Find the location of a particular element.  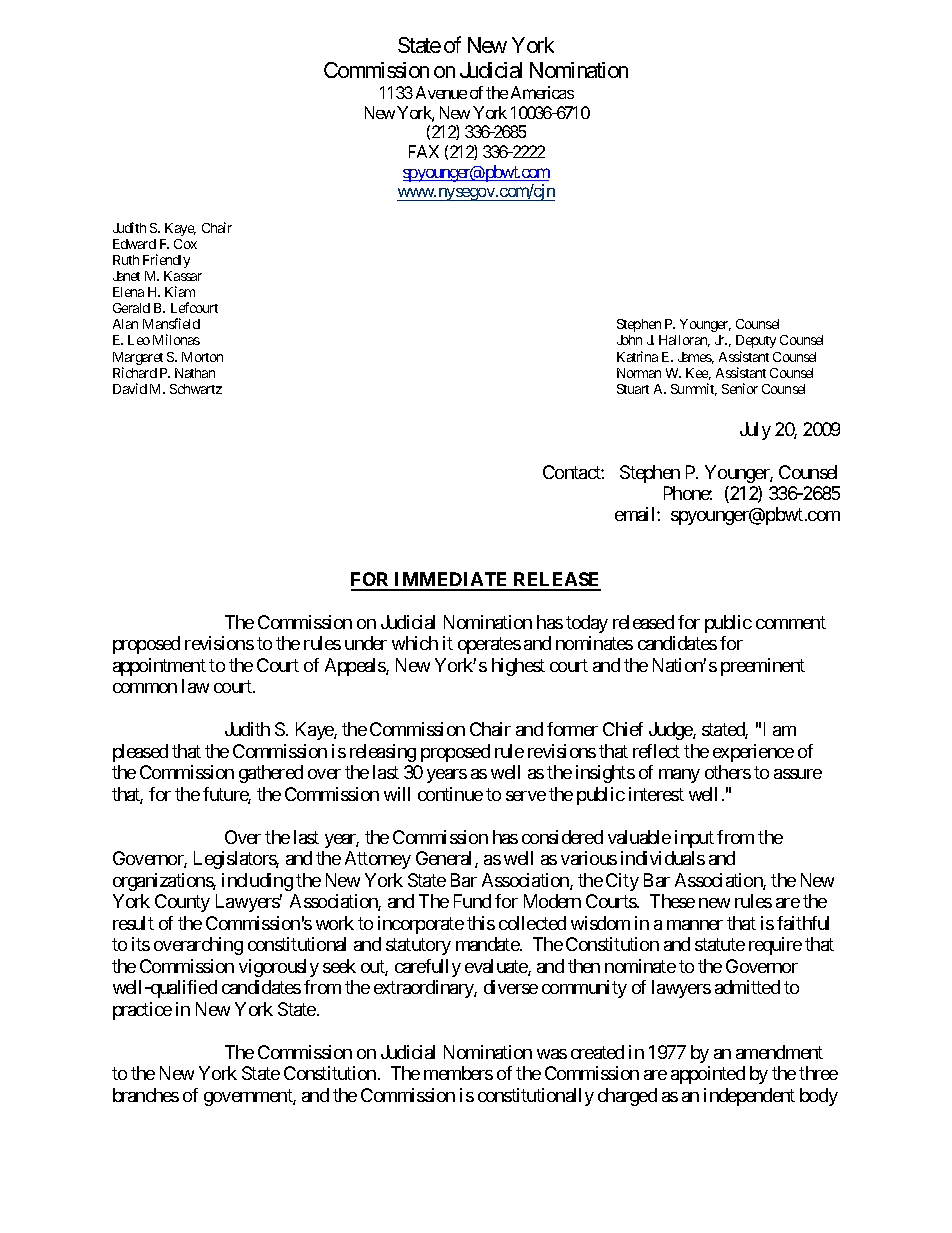

Schwartz is located at coordinates (196, 389).
